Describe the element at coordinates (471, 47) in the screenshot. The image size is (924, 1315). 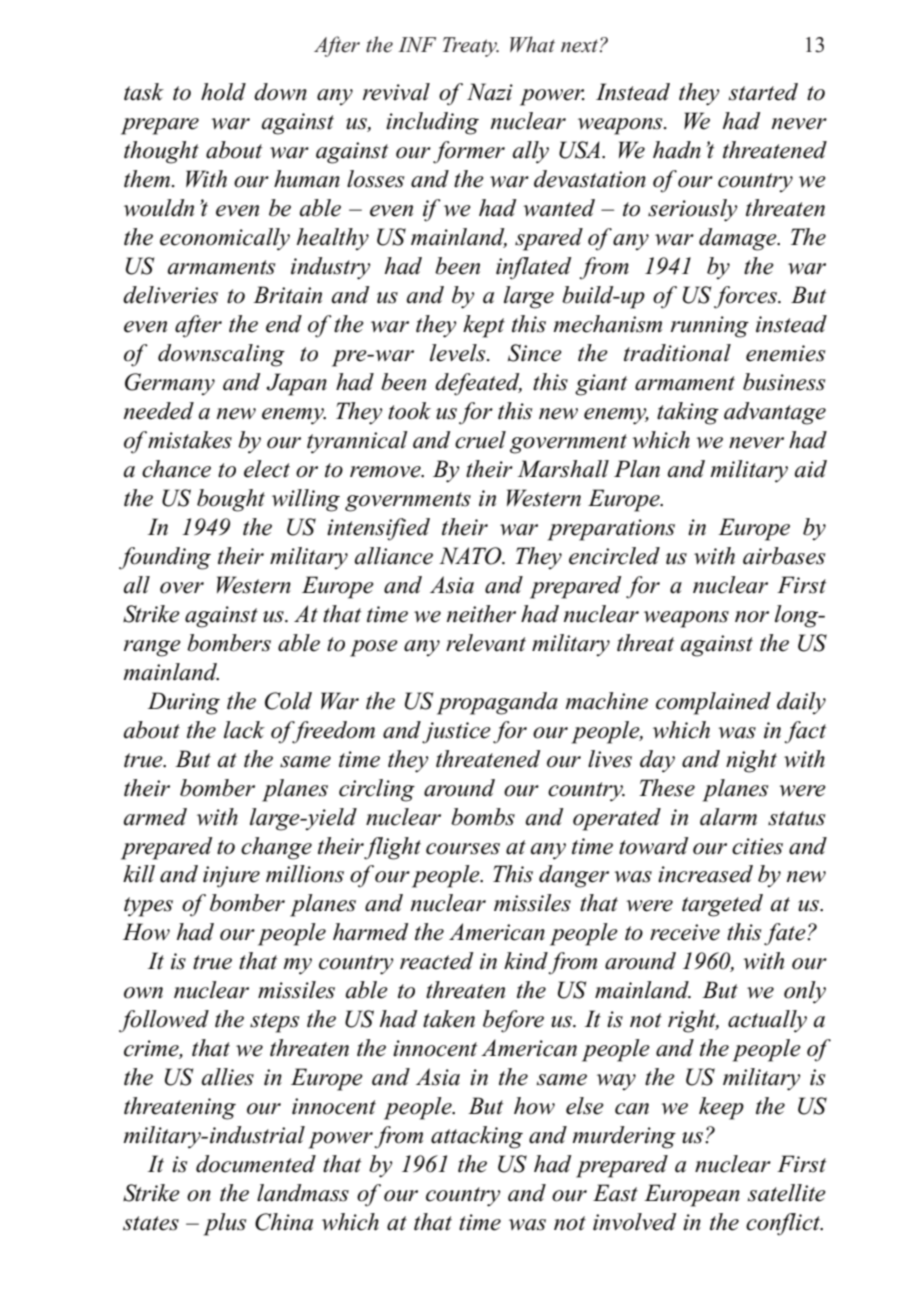
I see `Treaty` at that location.
